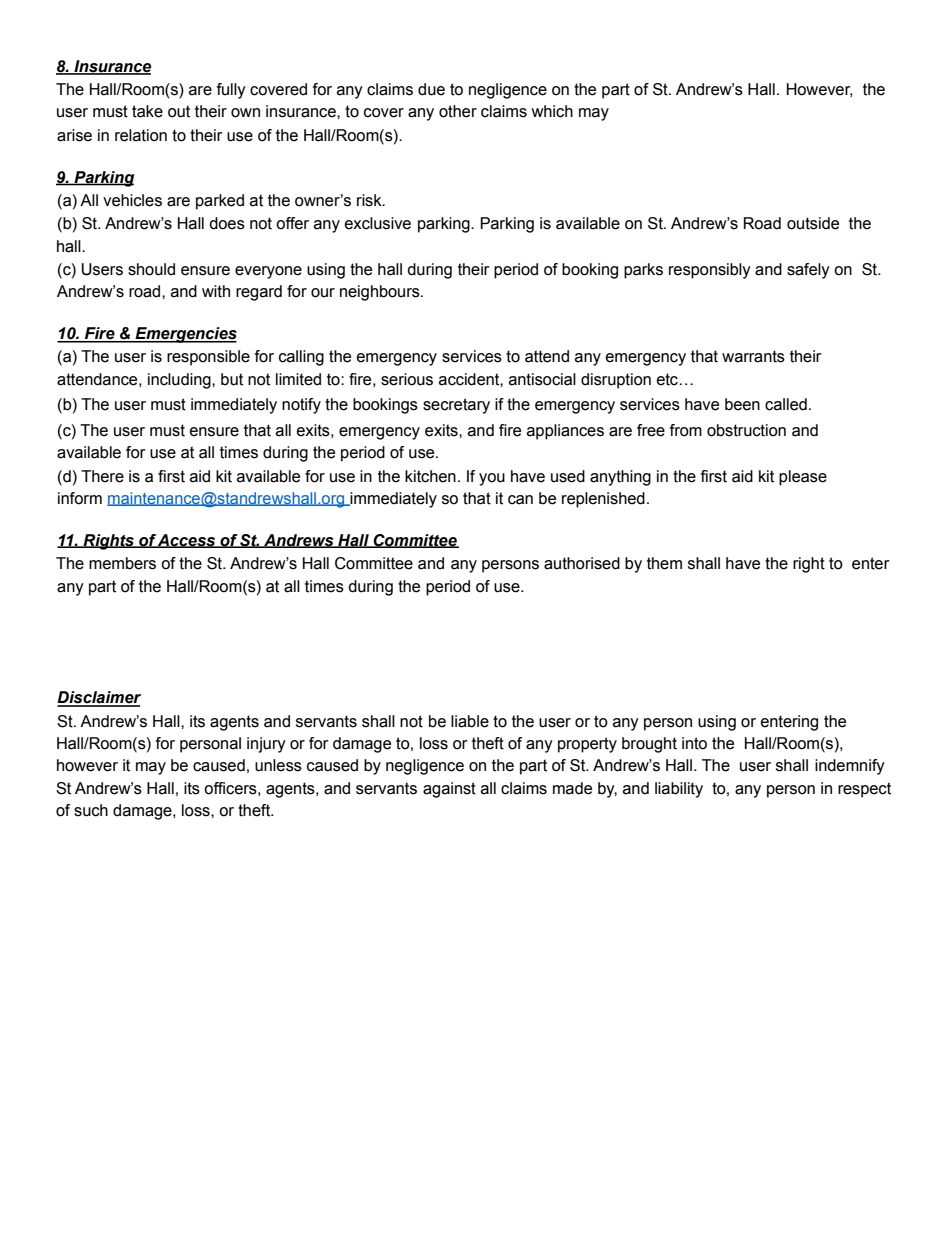 This page has width=952, height=1233. Describe the element at coordinates (147, 111) in the page. I see `take` at that location.
